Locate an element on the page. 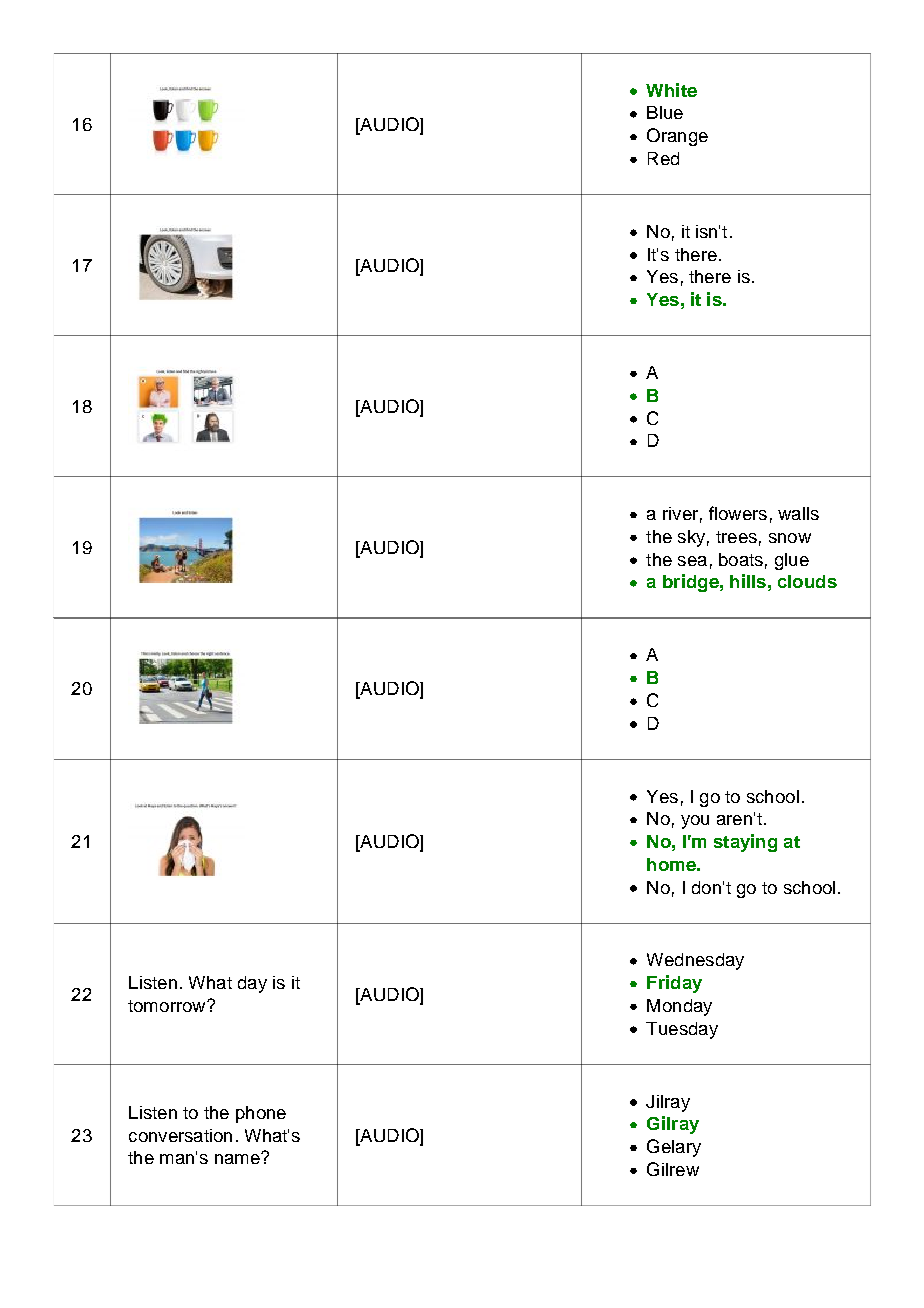  staying is located at coordinates (745, 843).
